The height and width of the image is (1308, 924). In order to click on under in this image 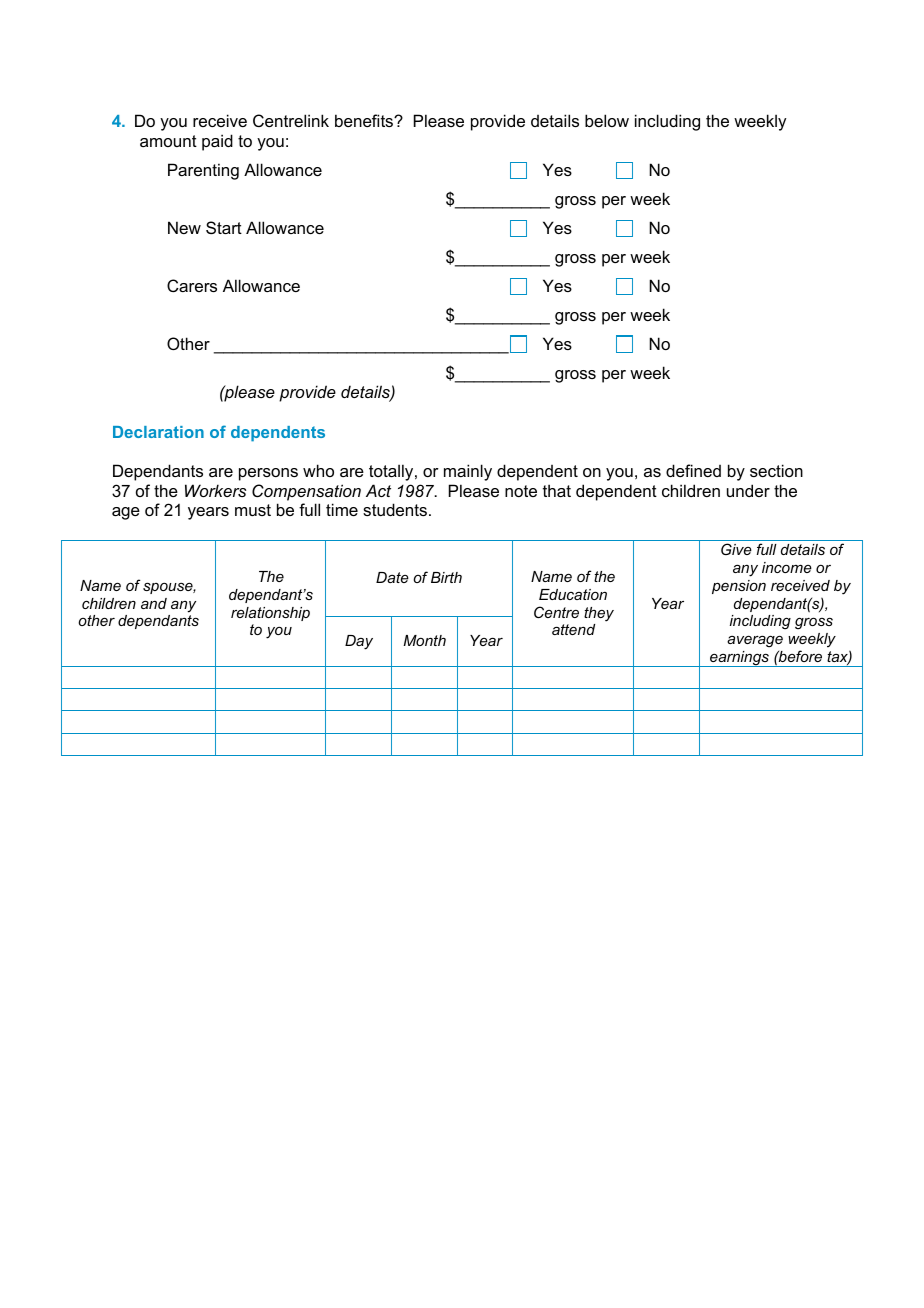, I will do `click(748, 490)`.
